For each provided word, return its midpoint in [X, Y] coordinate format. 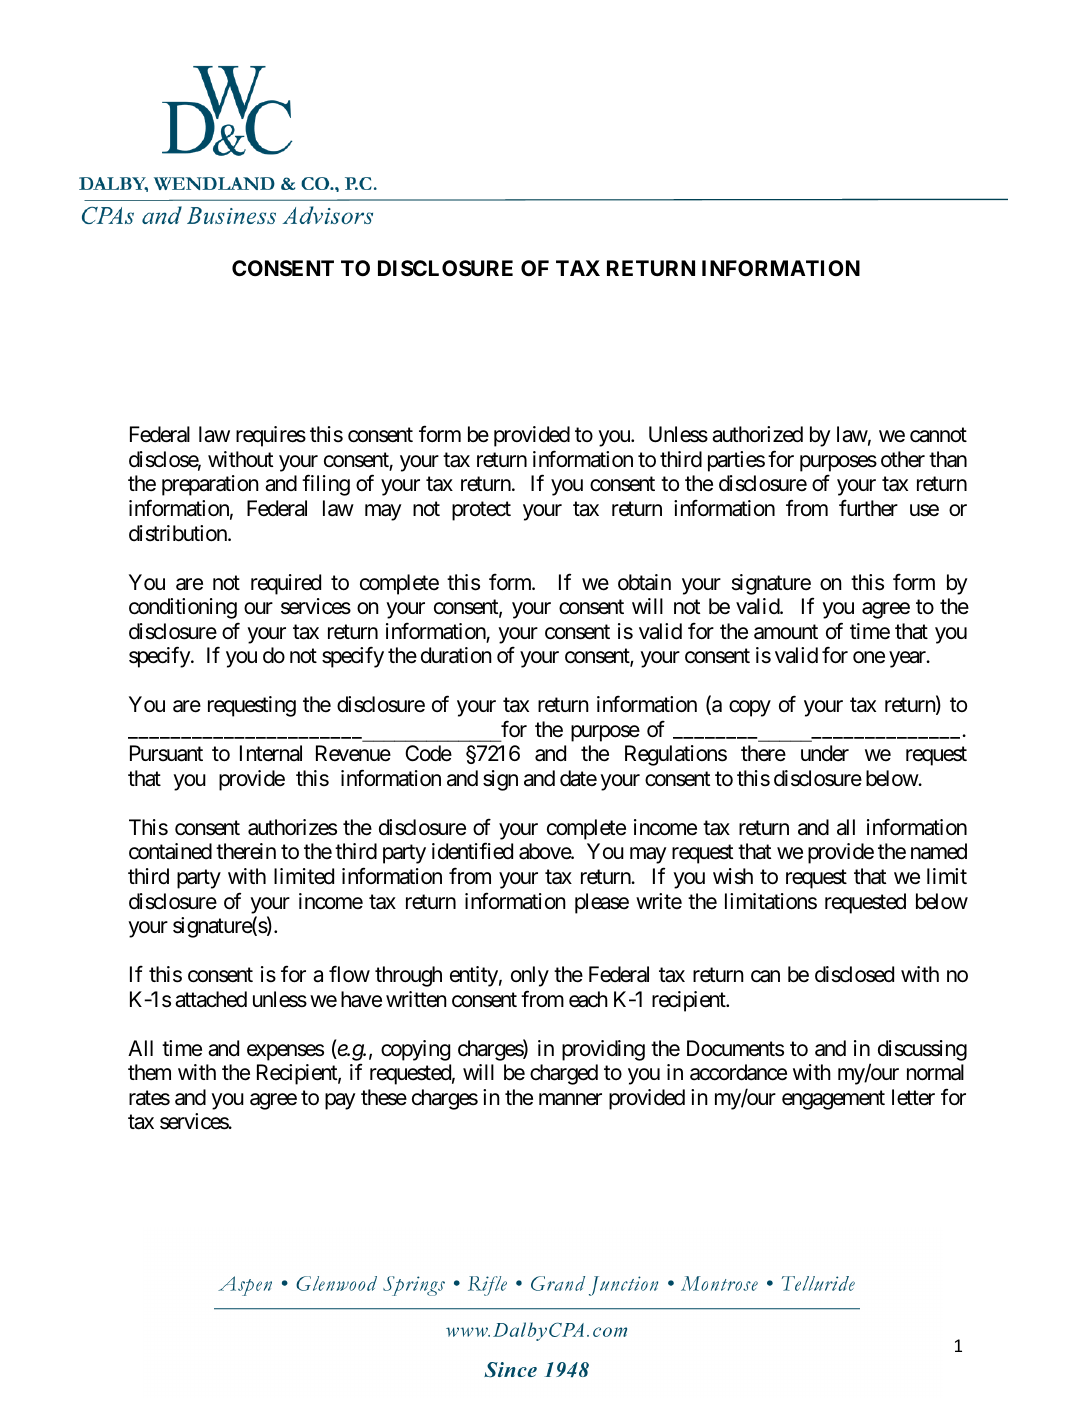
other [903, 459]
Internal [271, 753]
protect [481, 511]
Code [428, 753]
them [149, 1072]
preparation [210, 485]
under [825, 753]
